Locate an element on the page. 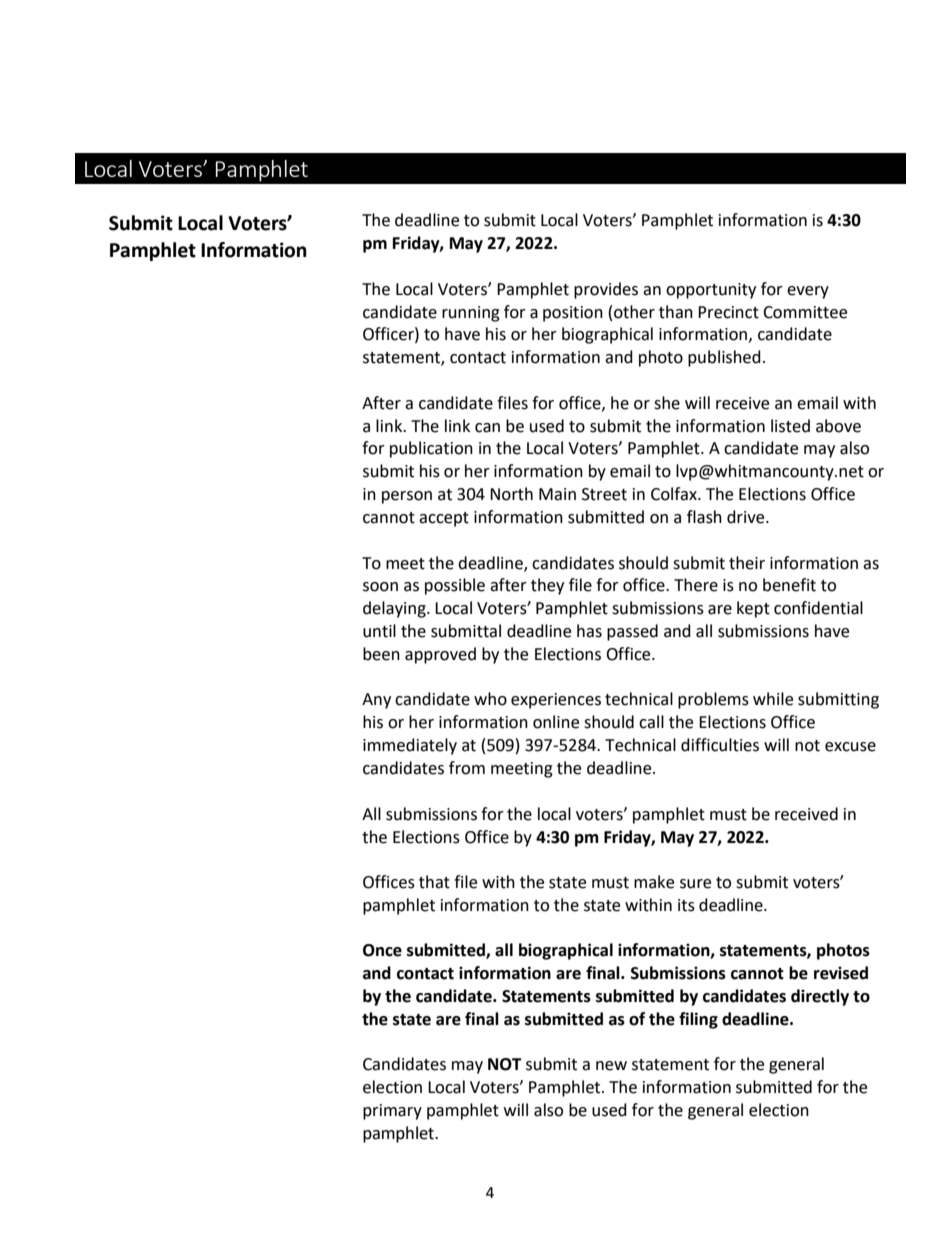  Committee is located at coordinates (805, 312).
